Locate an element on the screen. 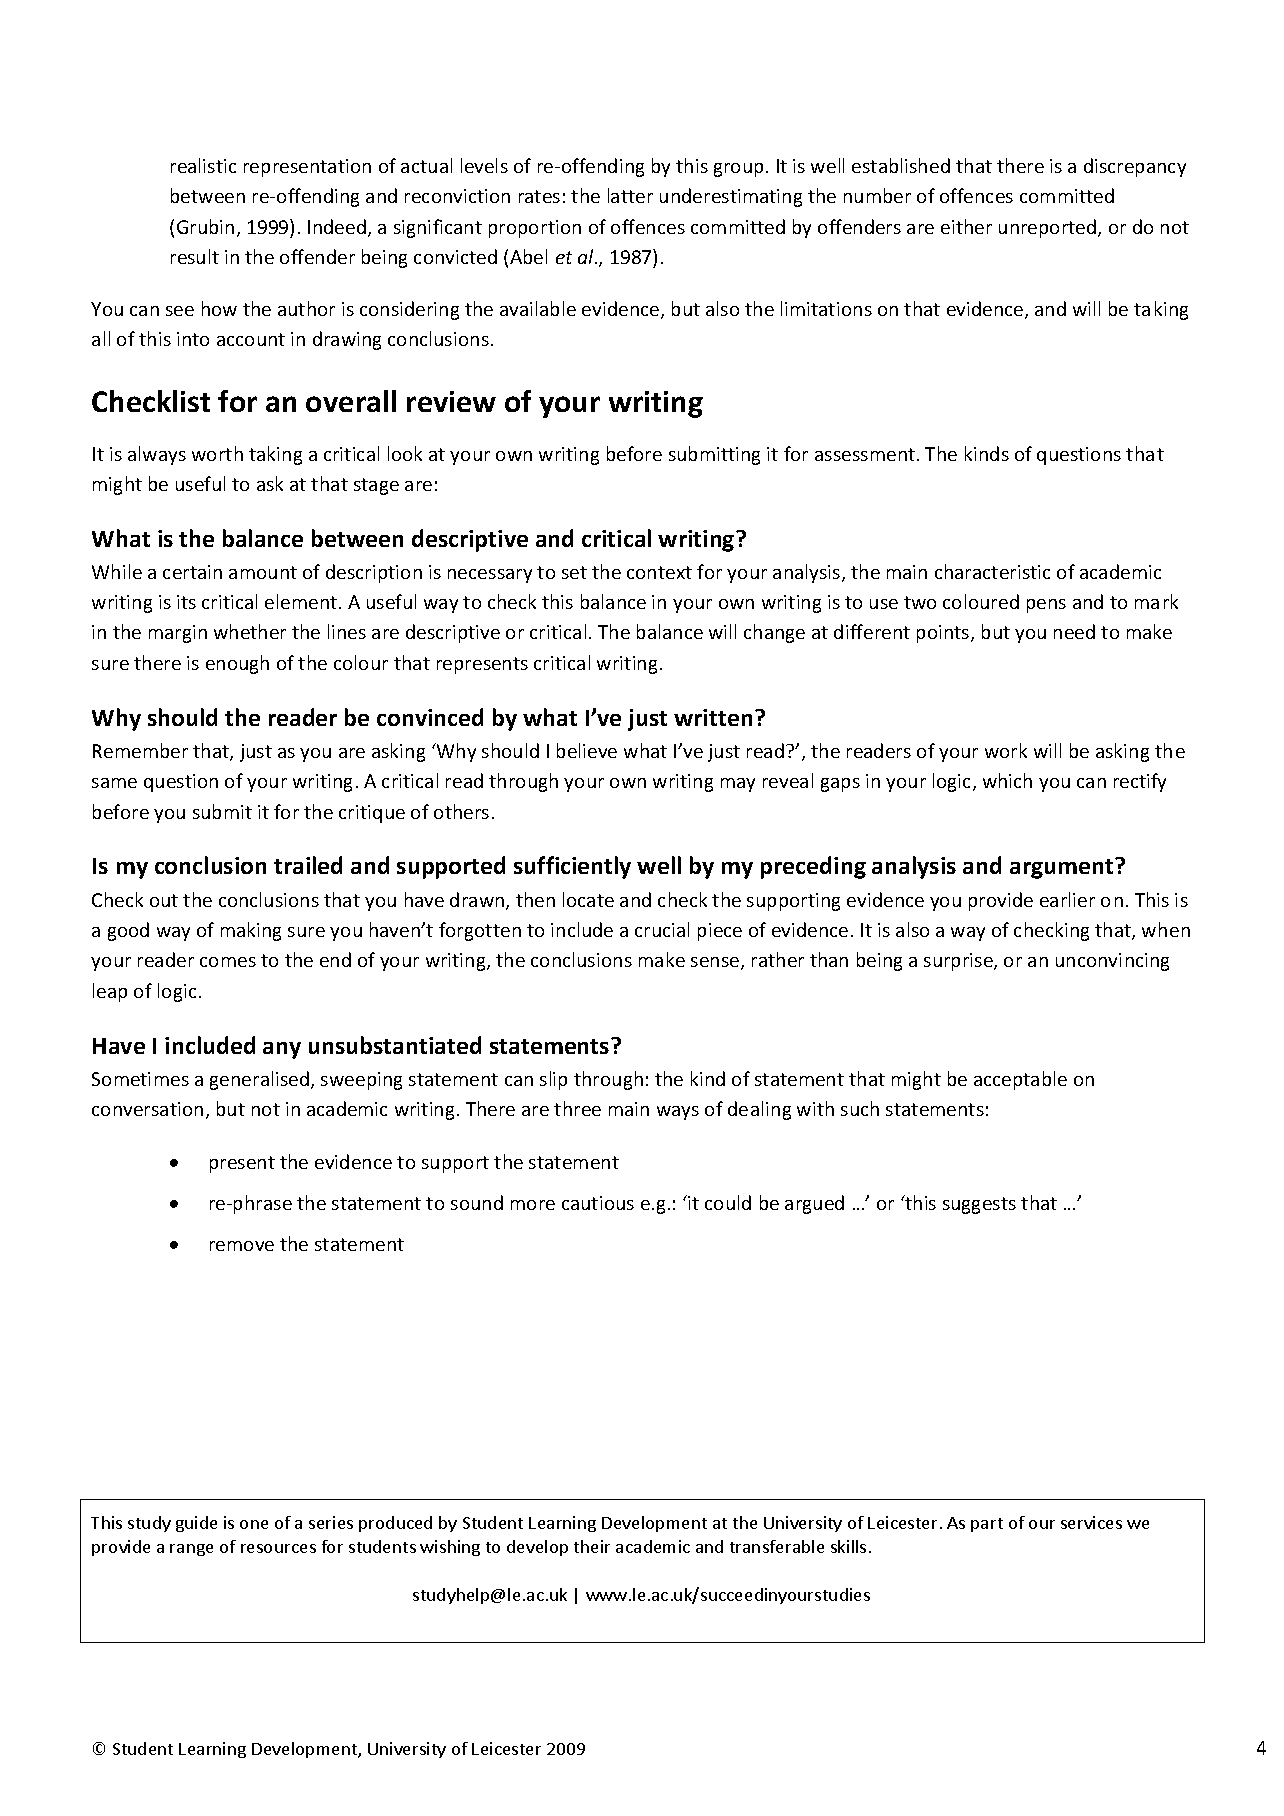 The width and height of the screenshot is (1284, 1816). trailed is located at coordinates (308, 865).
